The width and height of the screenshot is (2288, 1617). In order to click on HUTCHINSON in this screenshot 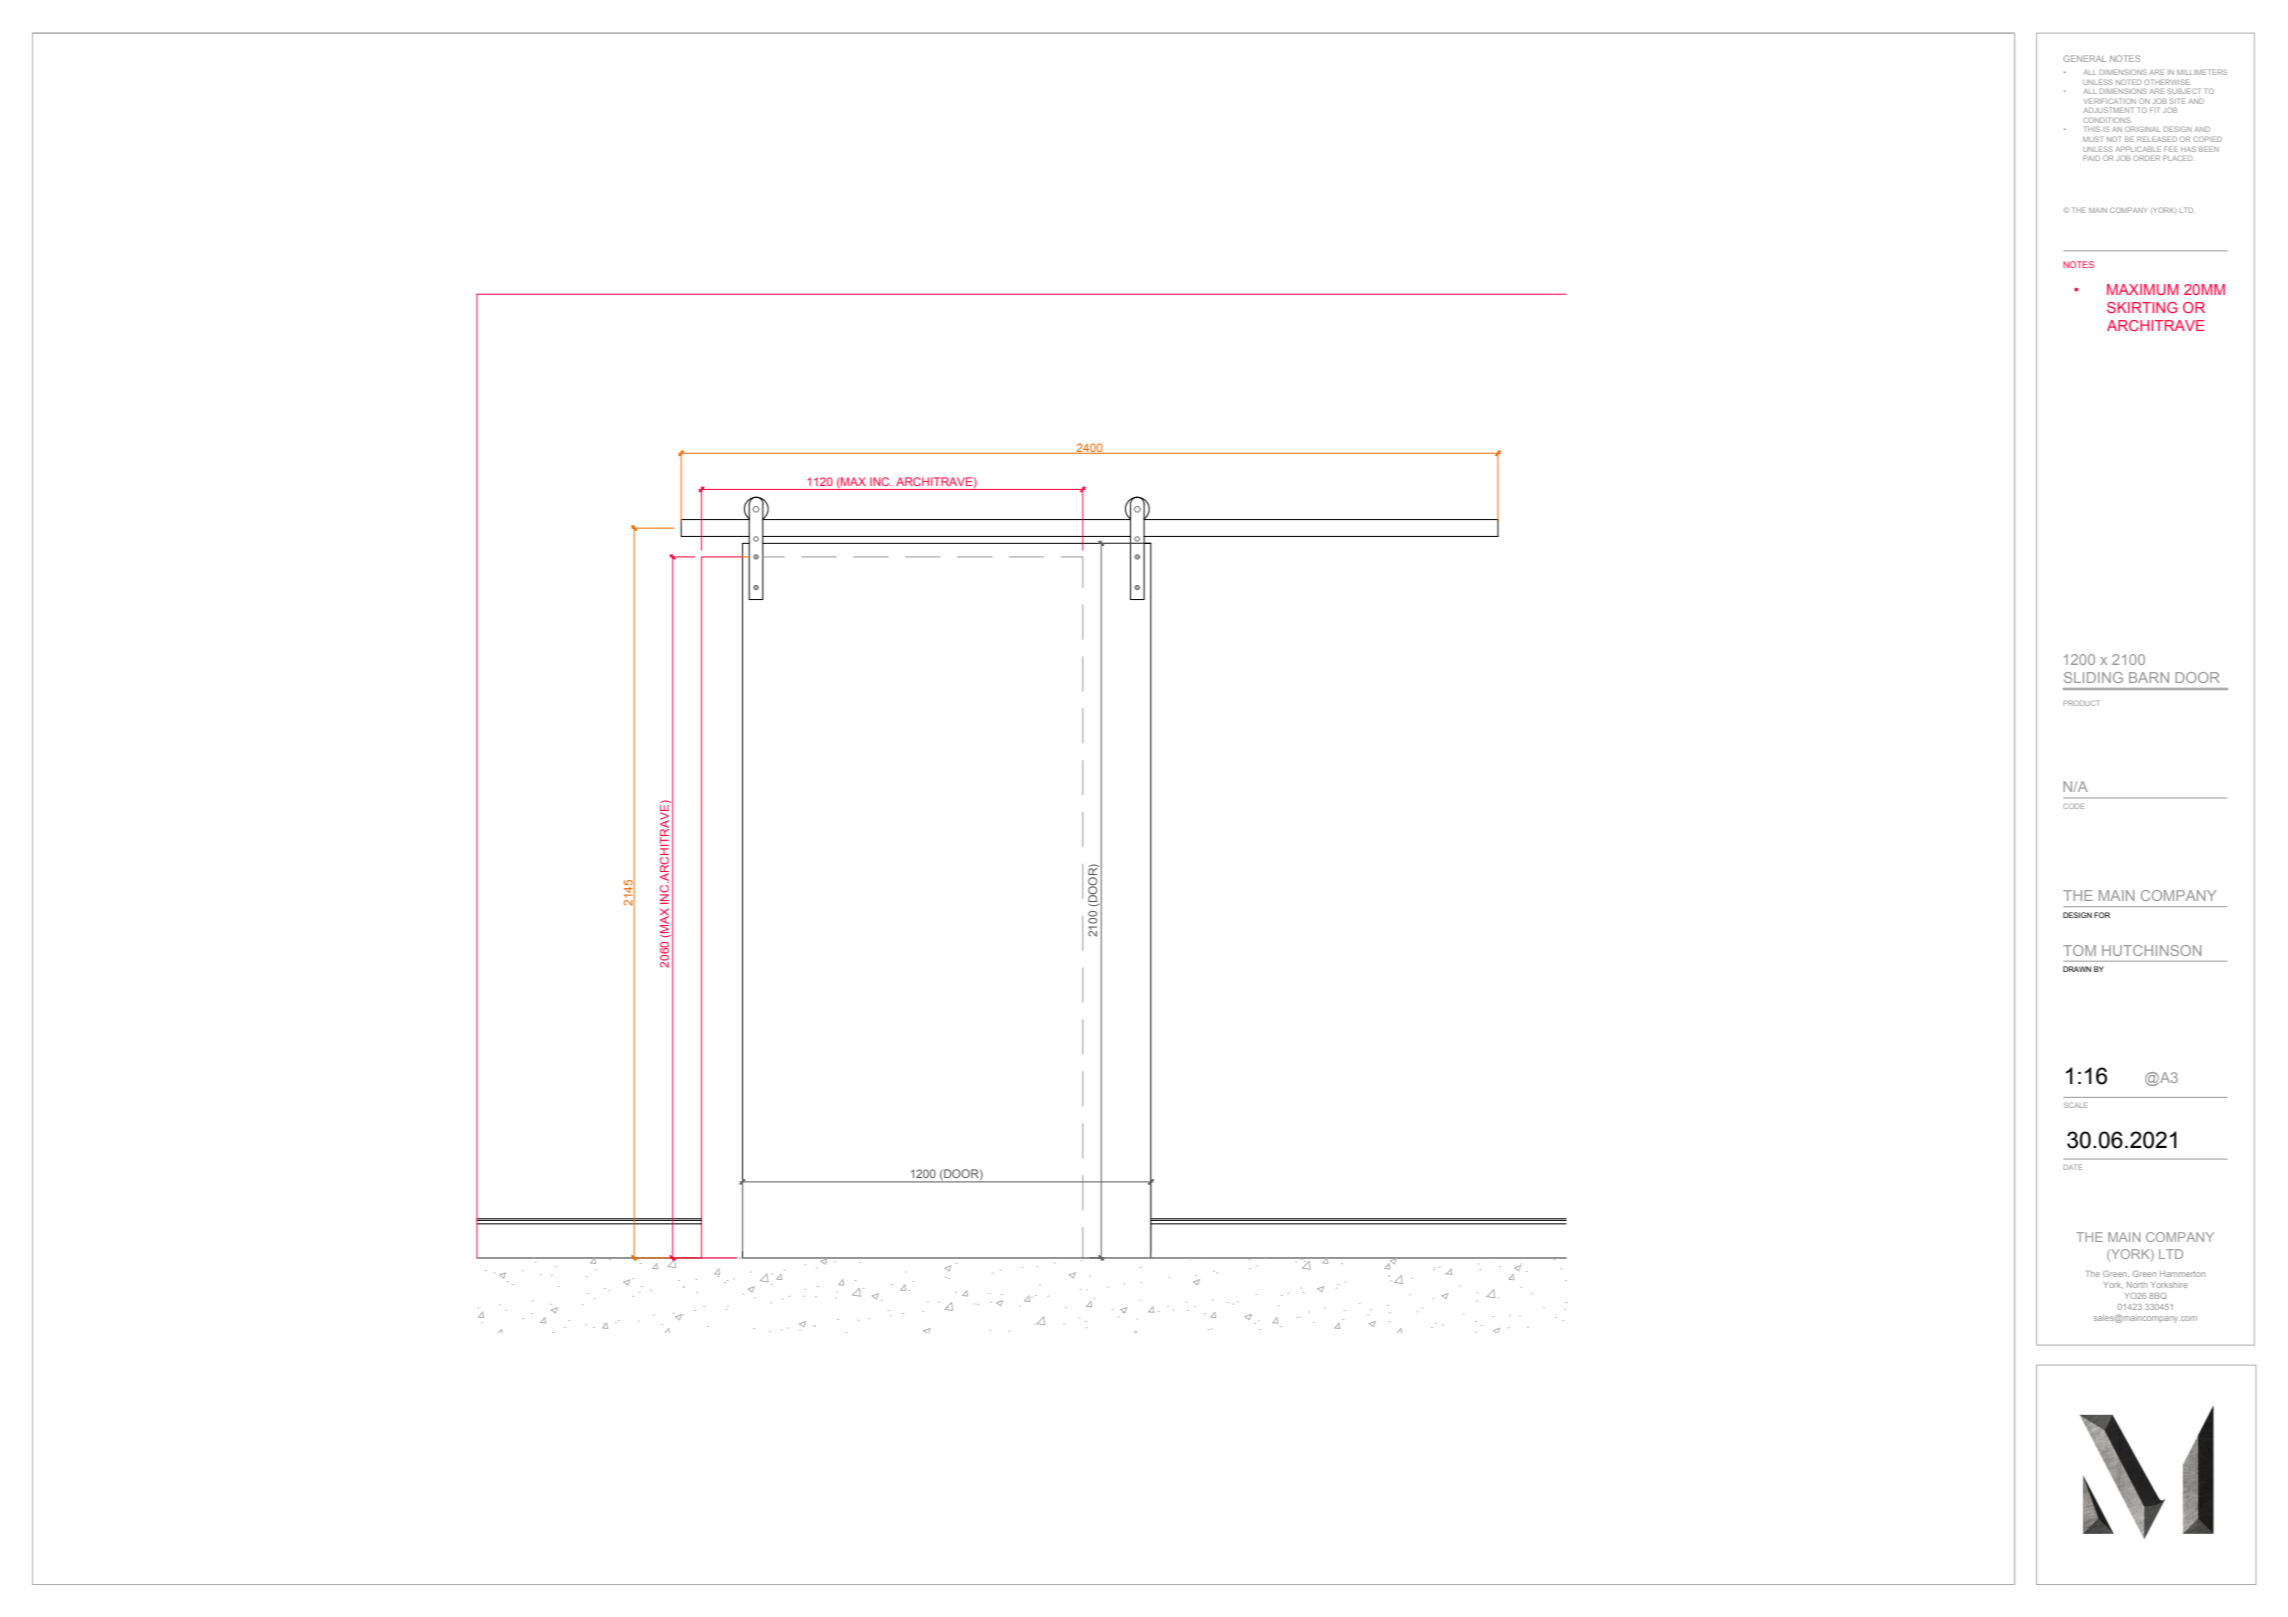, I will do `click(2151, 950)`.
